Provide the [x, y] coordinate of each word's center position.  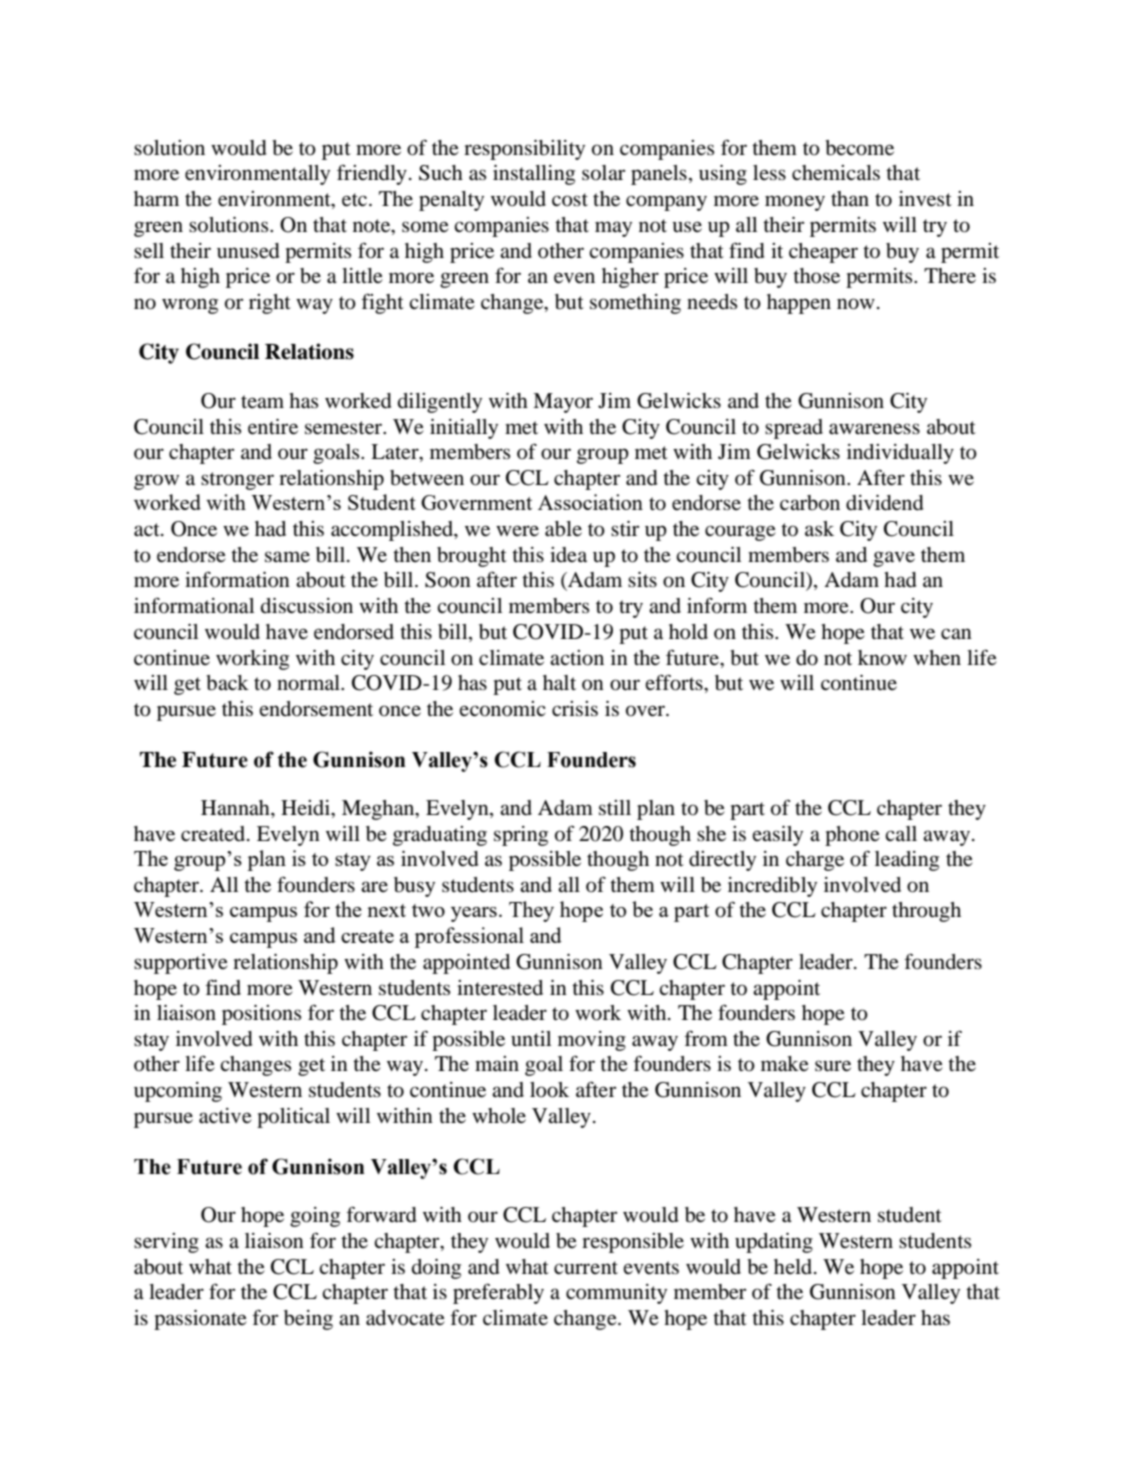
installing [534, 175]
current [586, 1268]
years [474, 914]
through [926, 912]
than [850, 198]
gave [894, 559]
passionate [200, 1320]
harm [156, 198]
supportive [181, 964]
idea [568, 555]
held [794, 1267]
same [287, 557]
